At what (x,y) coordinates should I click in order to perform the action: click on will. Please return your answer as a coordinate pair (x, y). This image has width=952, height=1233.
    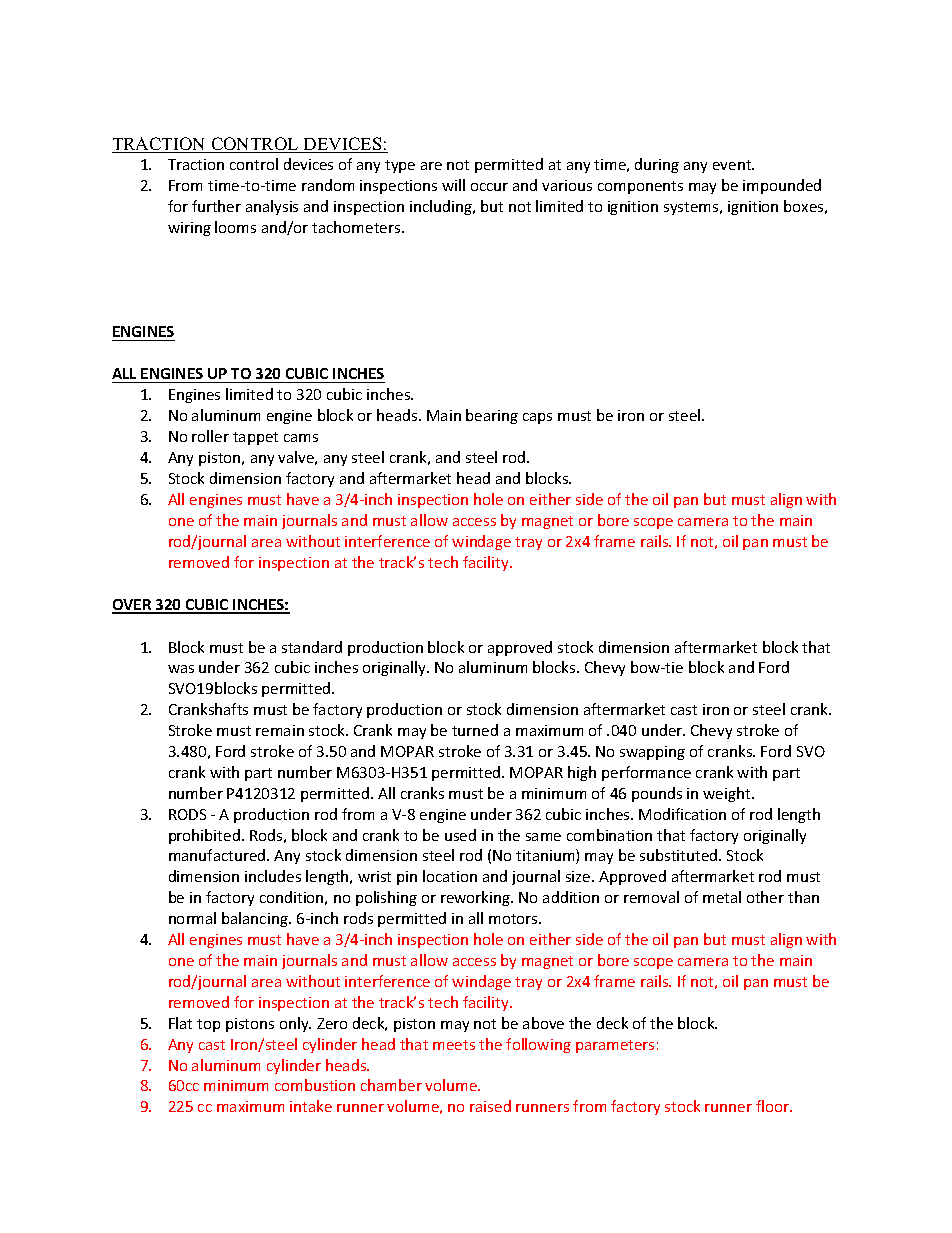
    Looking at the image, I should click on (453, 185).
